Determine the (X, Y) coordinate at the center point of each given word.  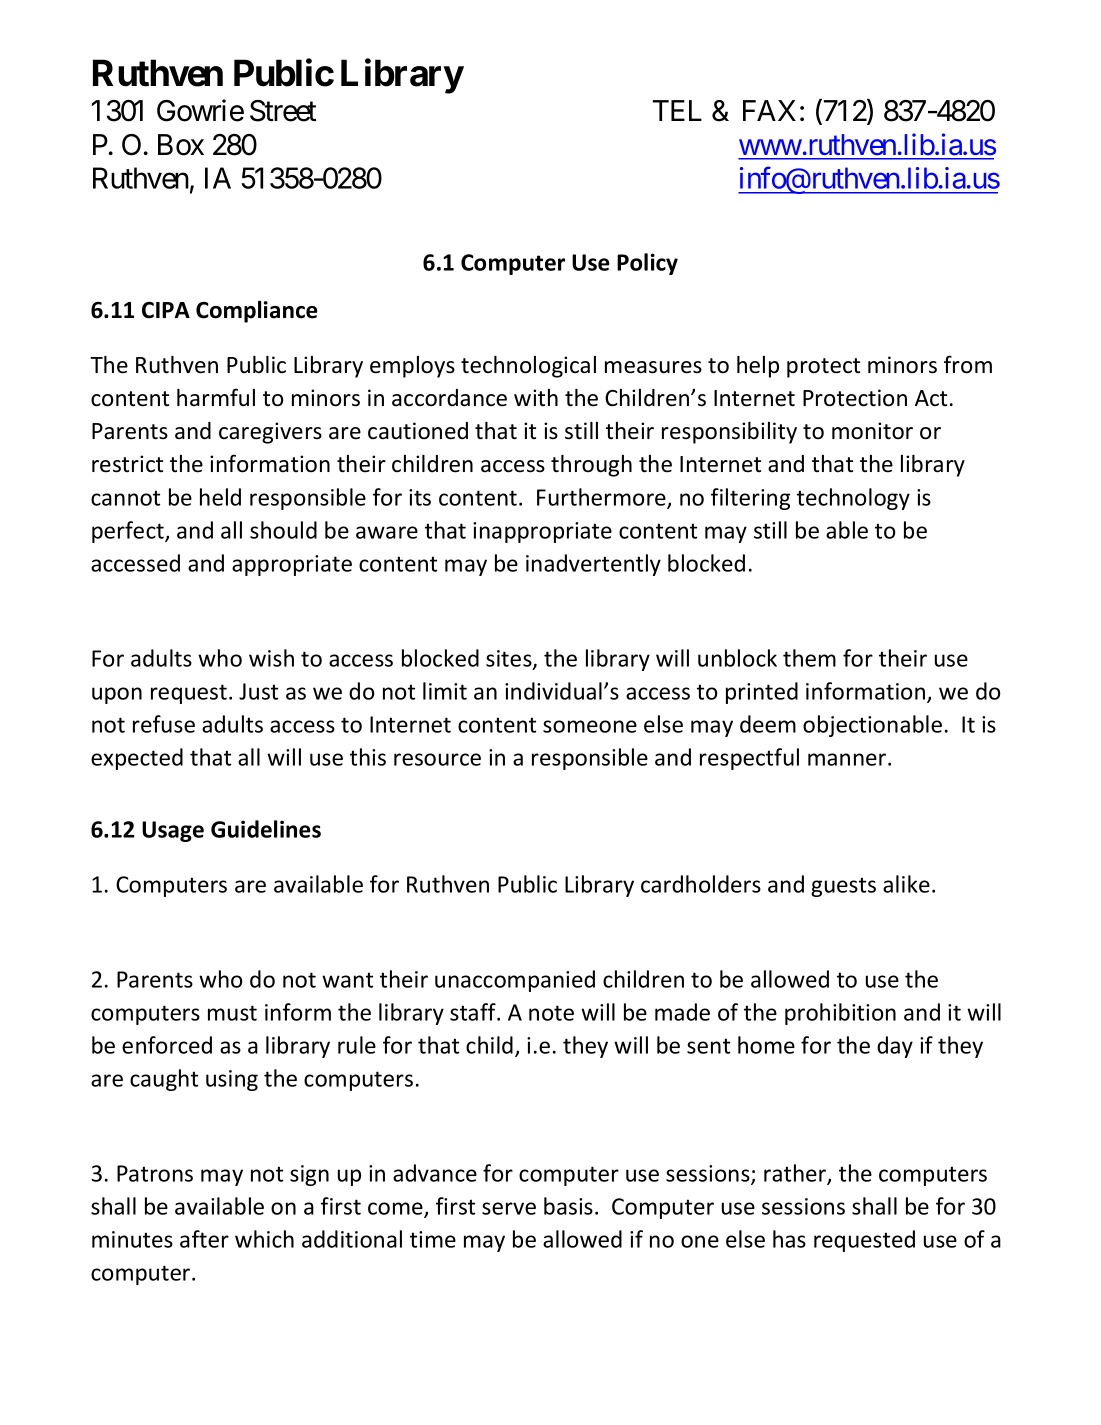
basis (568, 1206)
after (204, 1239)
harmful (216, 397)
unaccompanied (515, 981)
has (789, 1239)
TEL (677, 110)
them (809, 658)
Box (181, 145)
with (536, 397)
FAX (769, 110)
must (232, 1013)
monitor (872, 431)
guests (843, 887)
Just (258, 691)
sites (510, 659)
